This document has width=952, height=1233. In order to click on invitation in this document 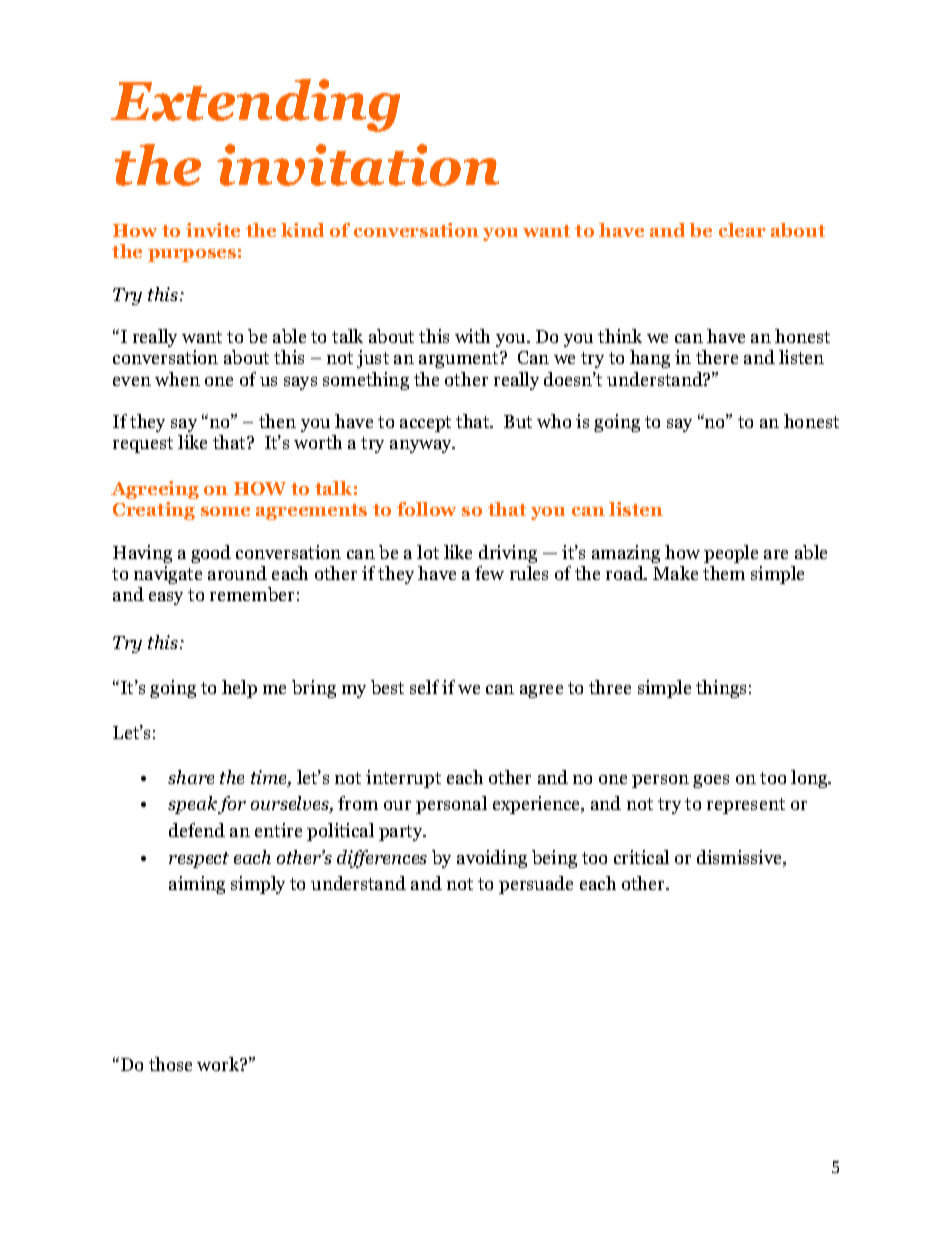, I will do `click(358, 165)`.
